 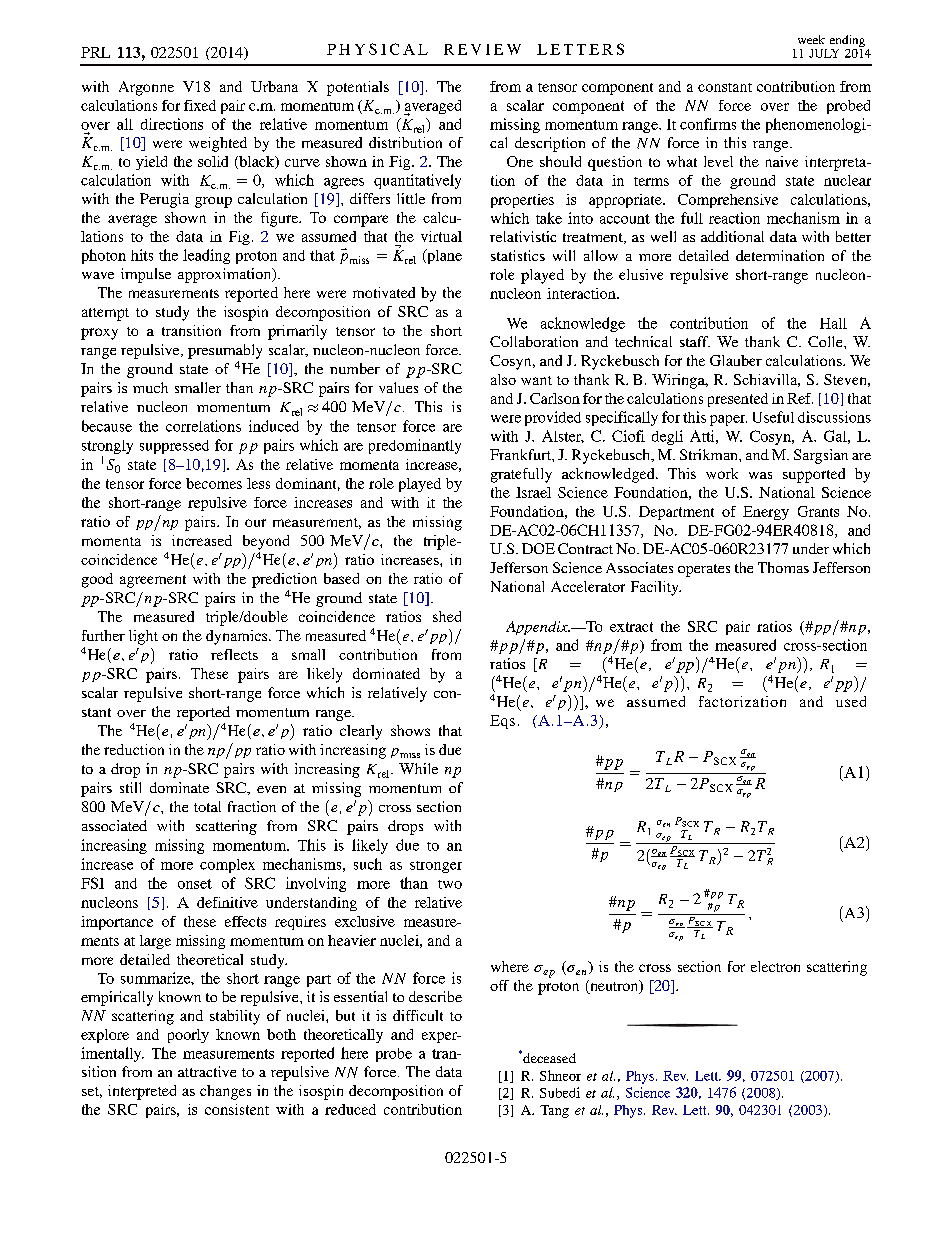 What do you see at coordinates (824, 53) in the image?
I see `JULY` at bounding box center [824, 53].
